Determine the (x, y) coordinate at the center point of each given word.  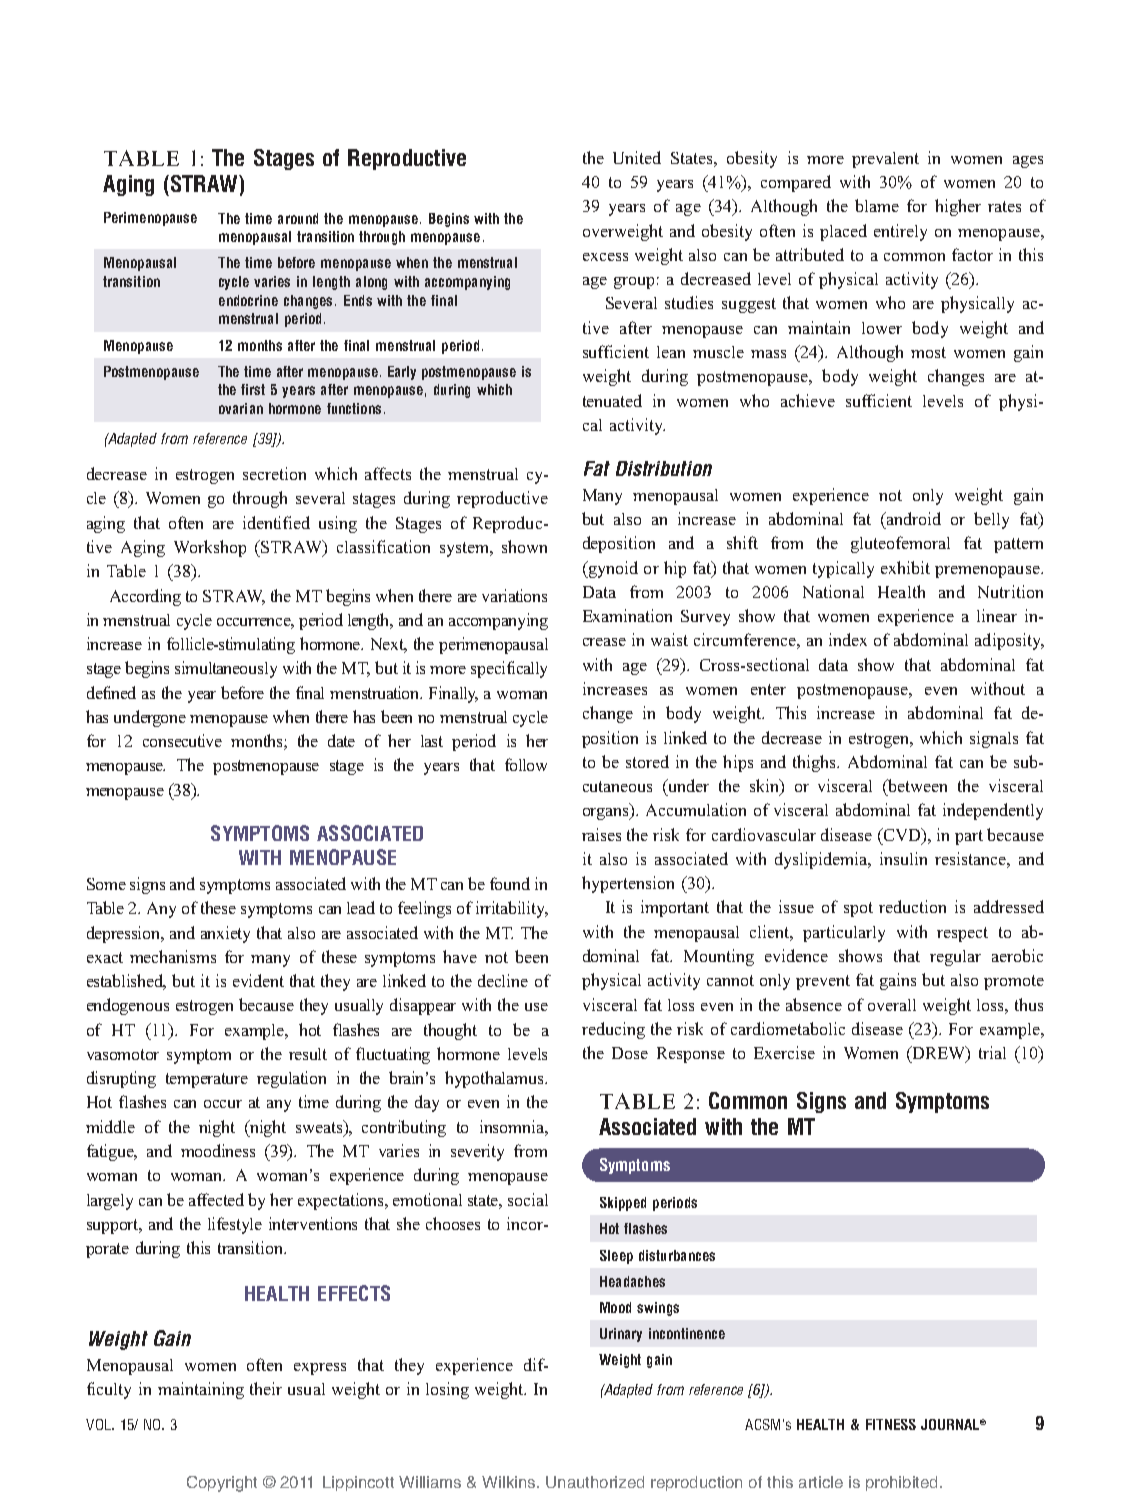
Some (106, 884)
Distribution (664, 468)
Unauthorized (595, 1482)
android (913, 518)
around (298, 218)
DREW (939, 1054)
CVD (902, 834)
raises (601, 834)
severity (477, 1152)
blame (877, 205)
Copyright (222, 1484)
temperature (207, 1080)
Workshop (210, 548)
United (637, 157)
